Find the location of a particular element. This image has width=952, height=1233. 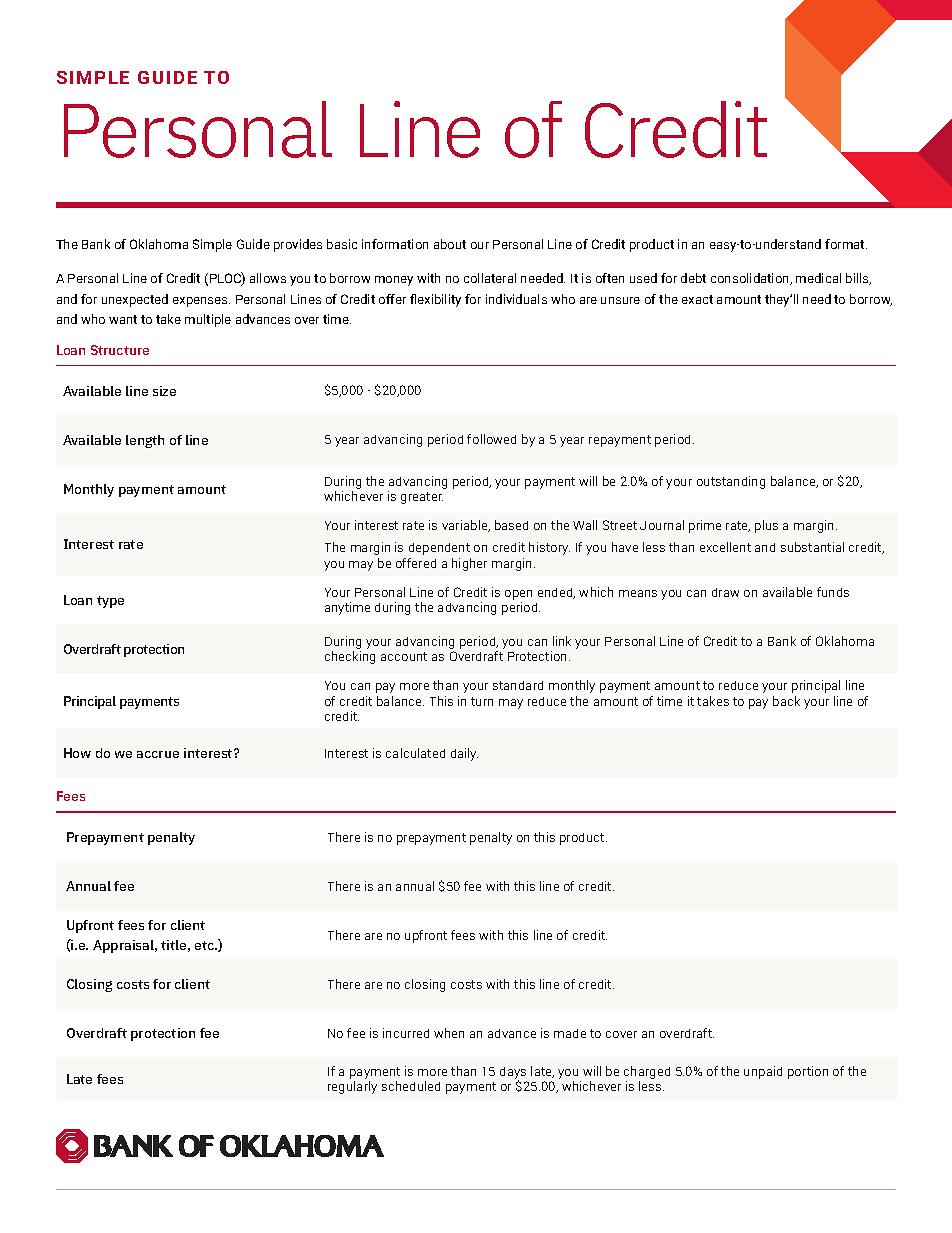

days is located at coordinates (513, 1074).
